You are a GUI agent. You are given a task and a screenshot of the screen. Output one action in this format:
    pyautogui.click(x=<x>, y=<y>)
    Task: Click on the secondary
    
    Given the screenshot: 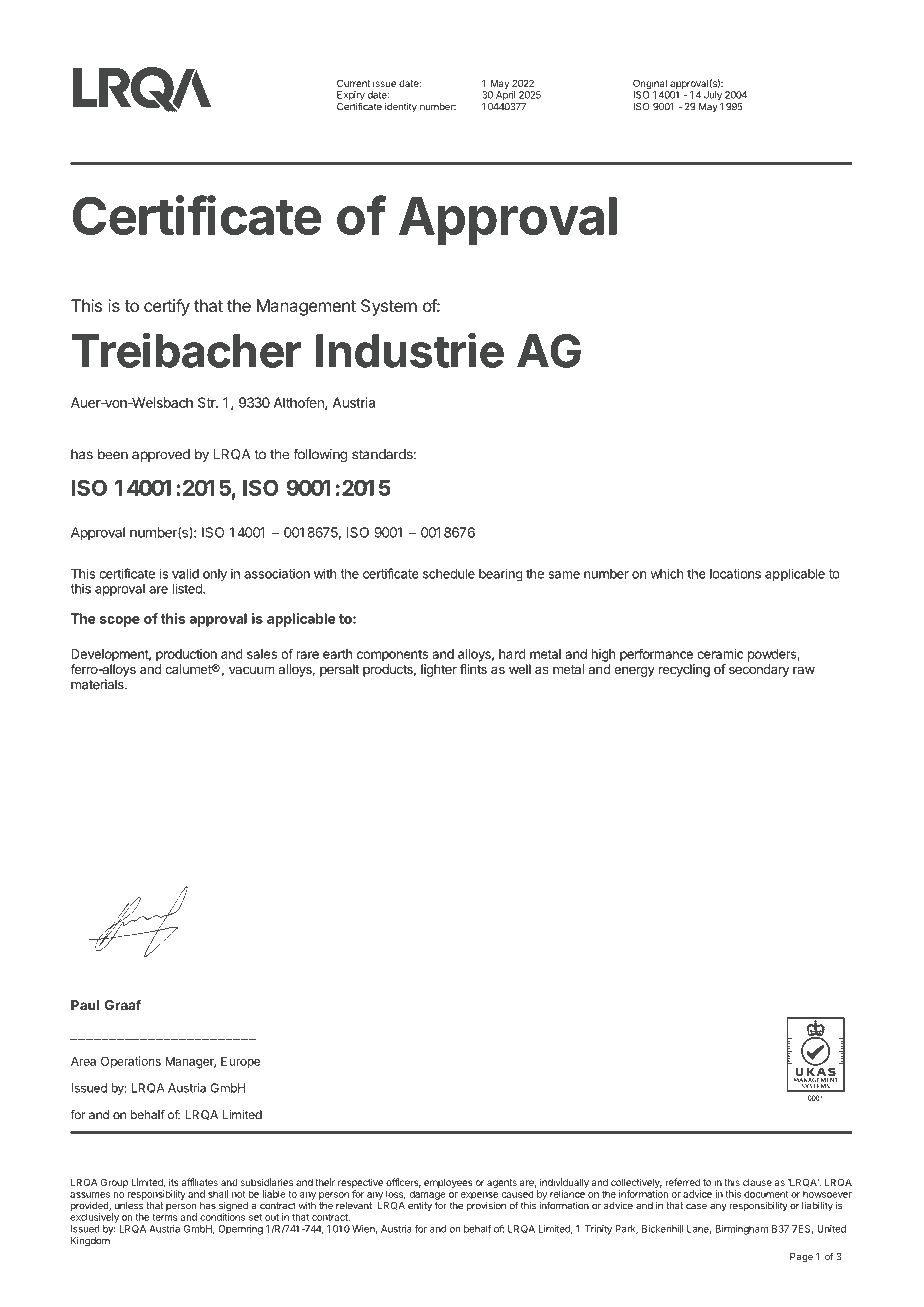 What is the action you would take?
    pyautogui.click(x=759, y=670)
